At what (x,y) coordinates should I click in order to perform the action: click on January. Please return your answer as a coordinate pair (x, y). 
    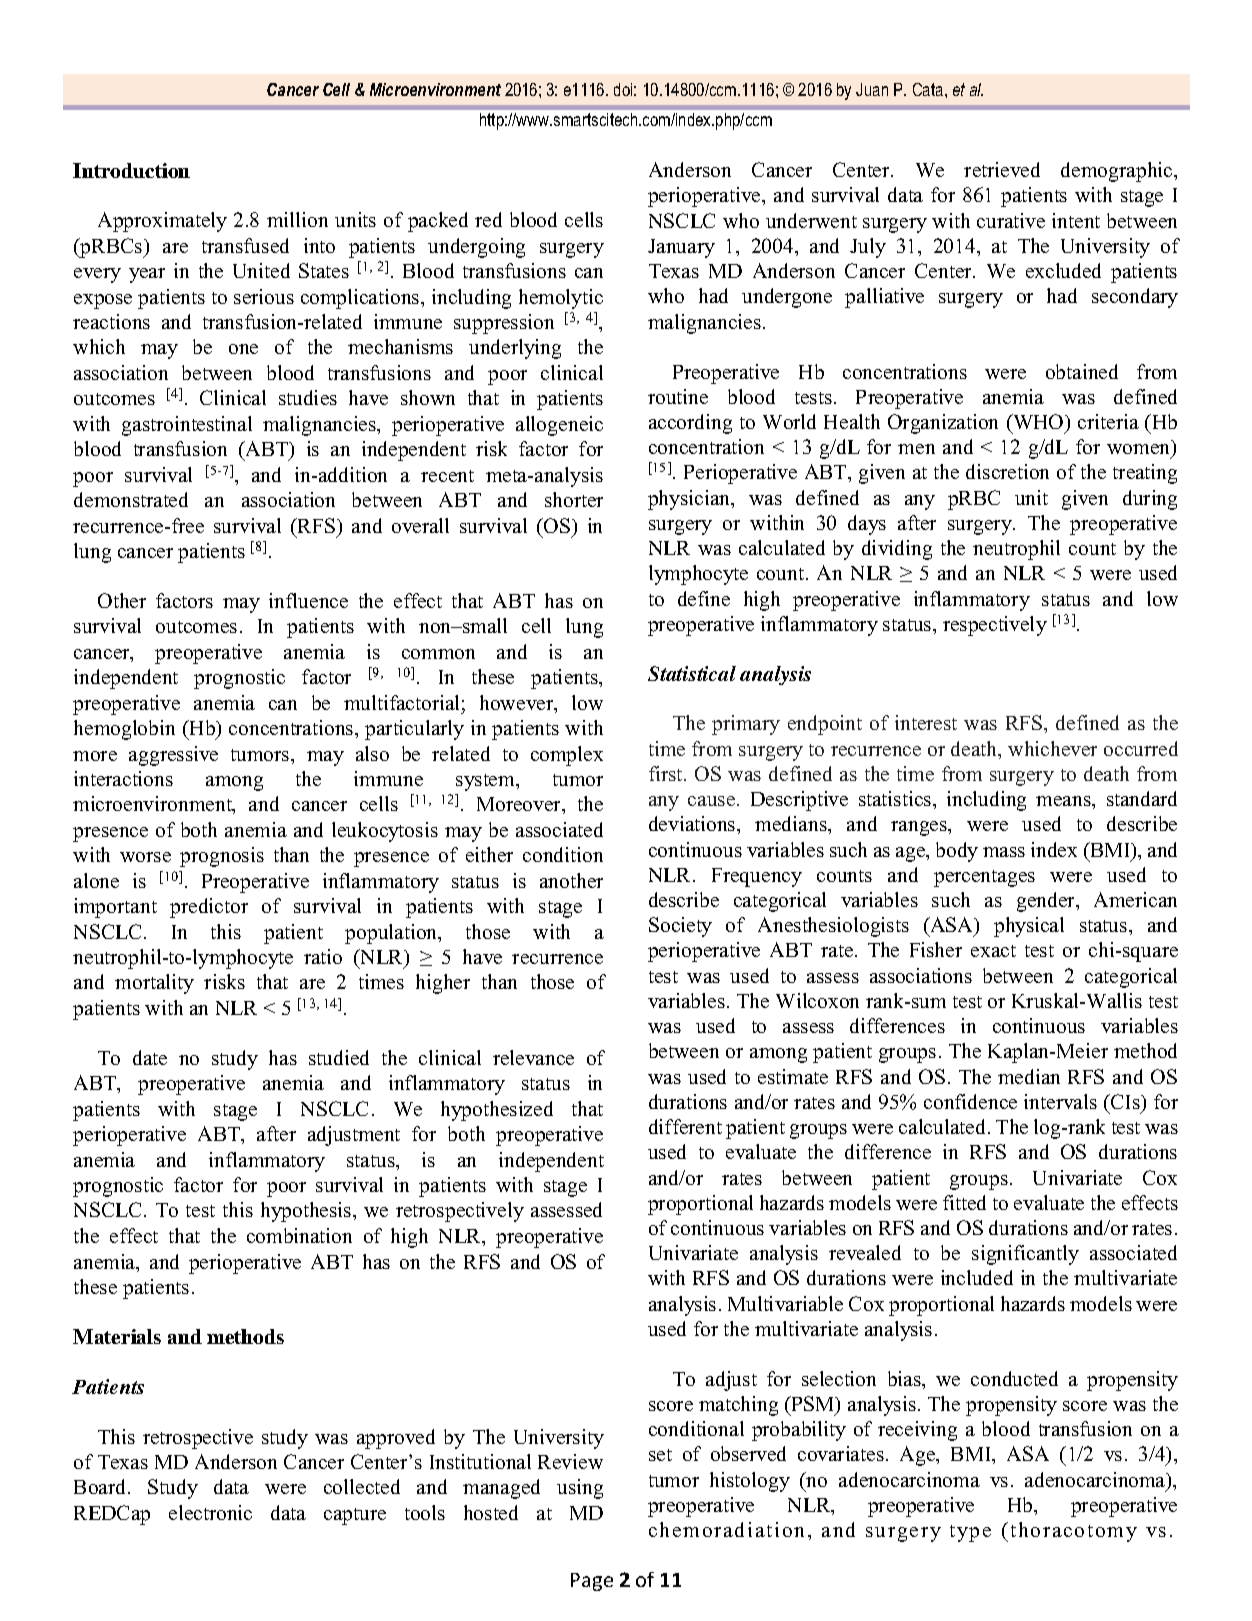
    Looking at the image, I should click on (681, 248).
